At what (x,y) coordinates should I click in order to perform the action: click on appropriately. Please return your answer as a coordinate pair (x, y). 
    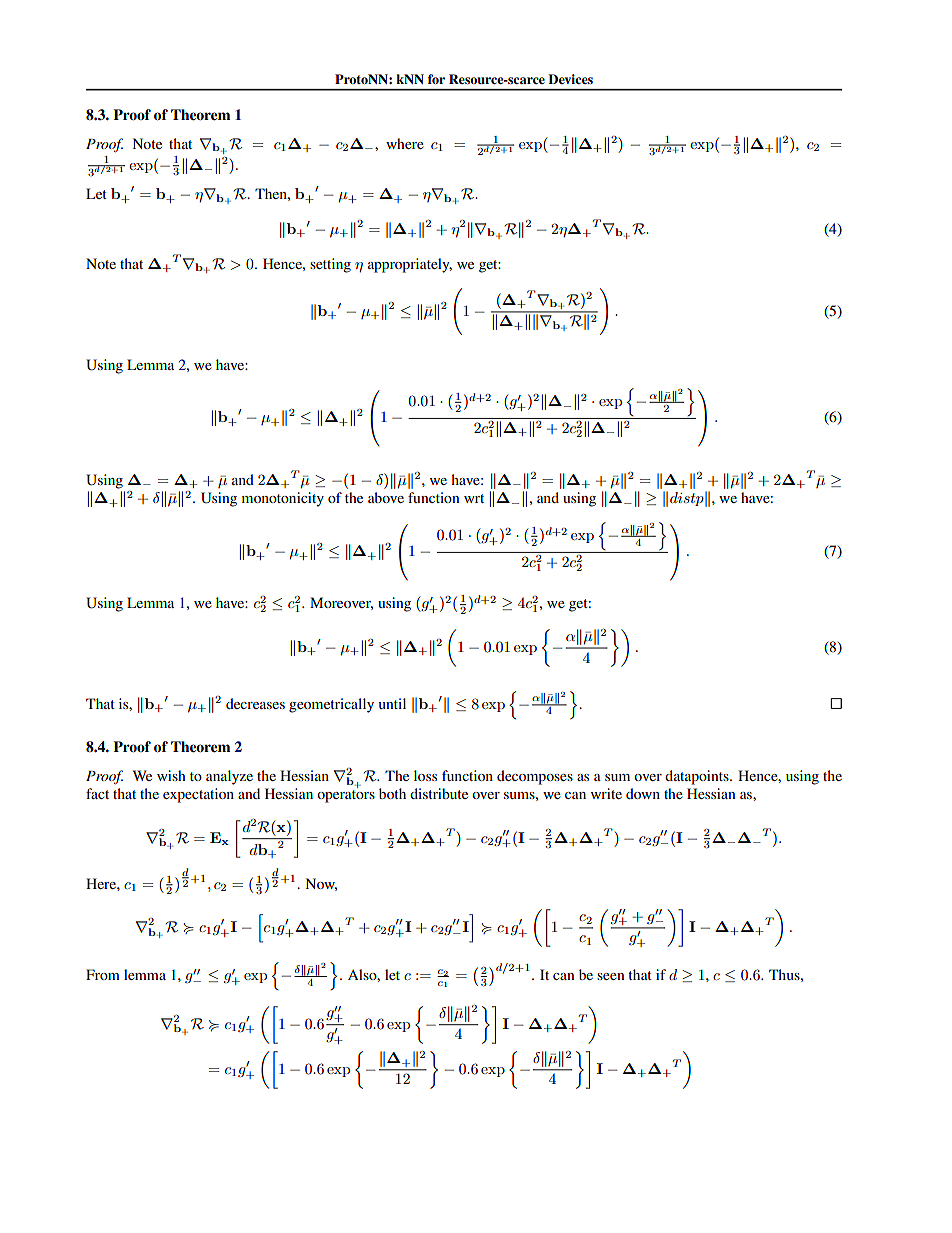
    Looking at the image, I should click on (410, 265).
